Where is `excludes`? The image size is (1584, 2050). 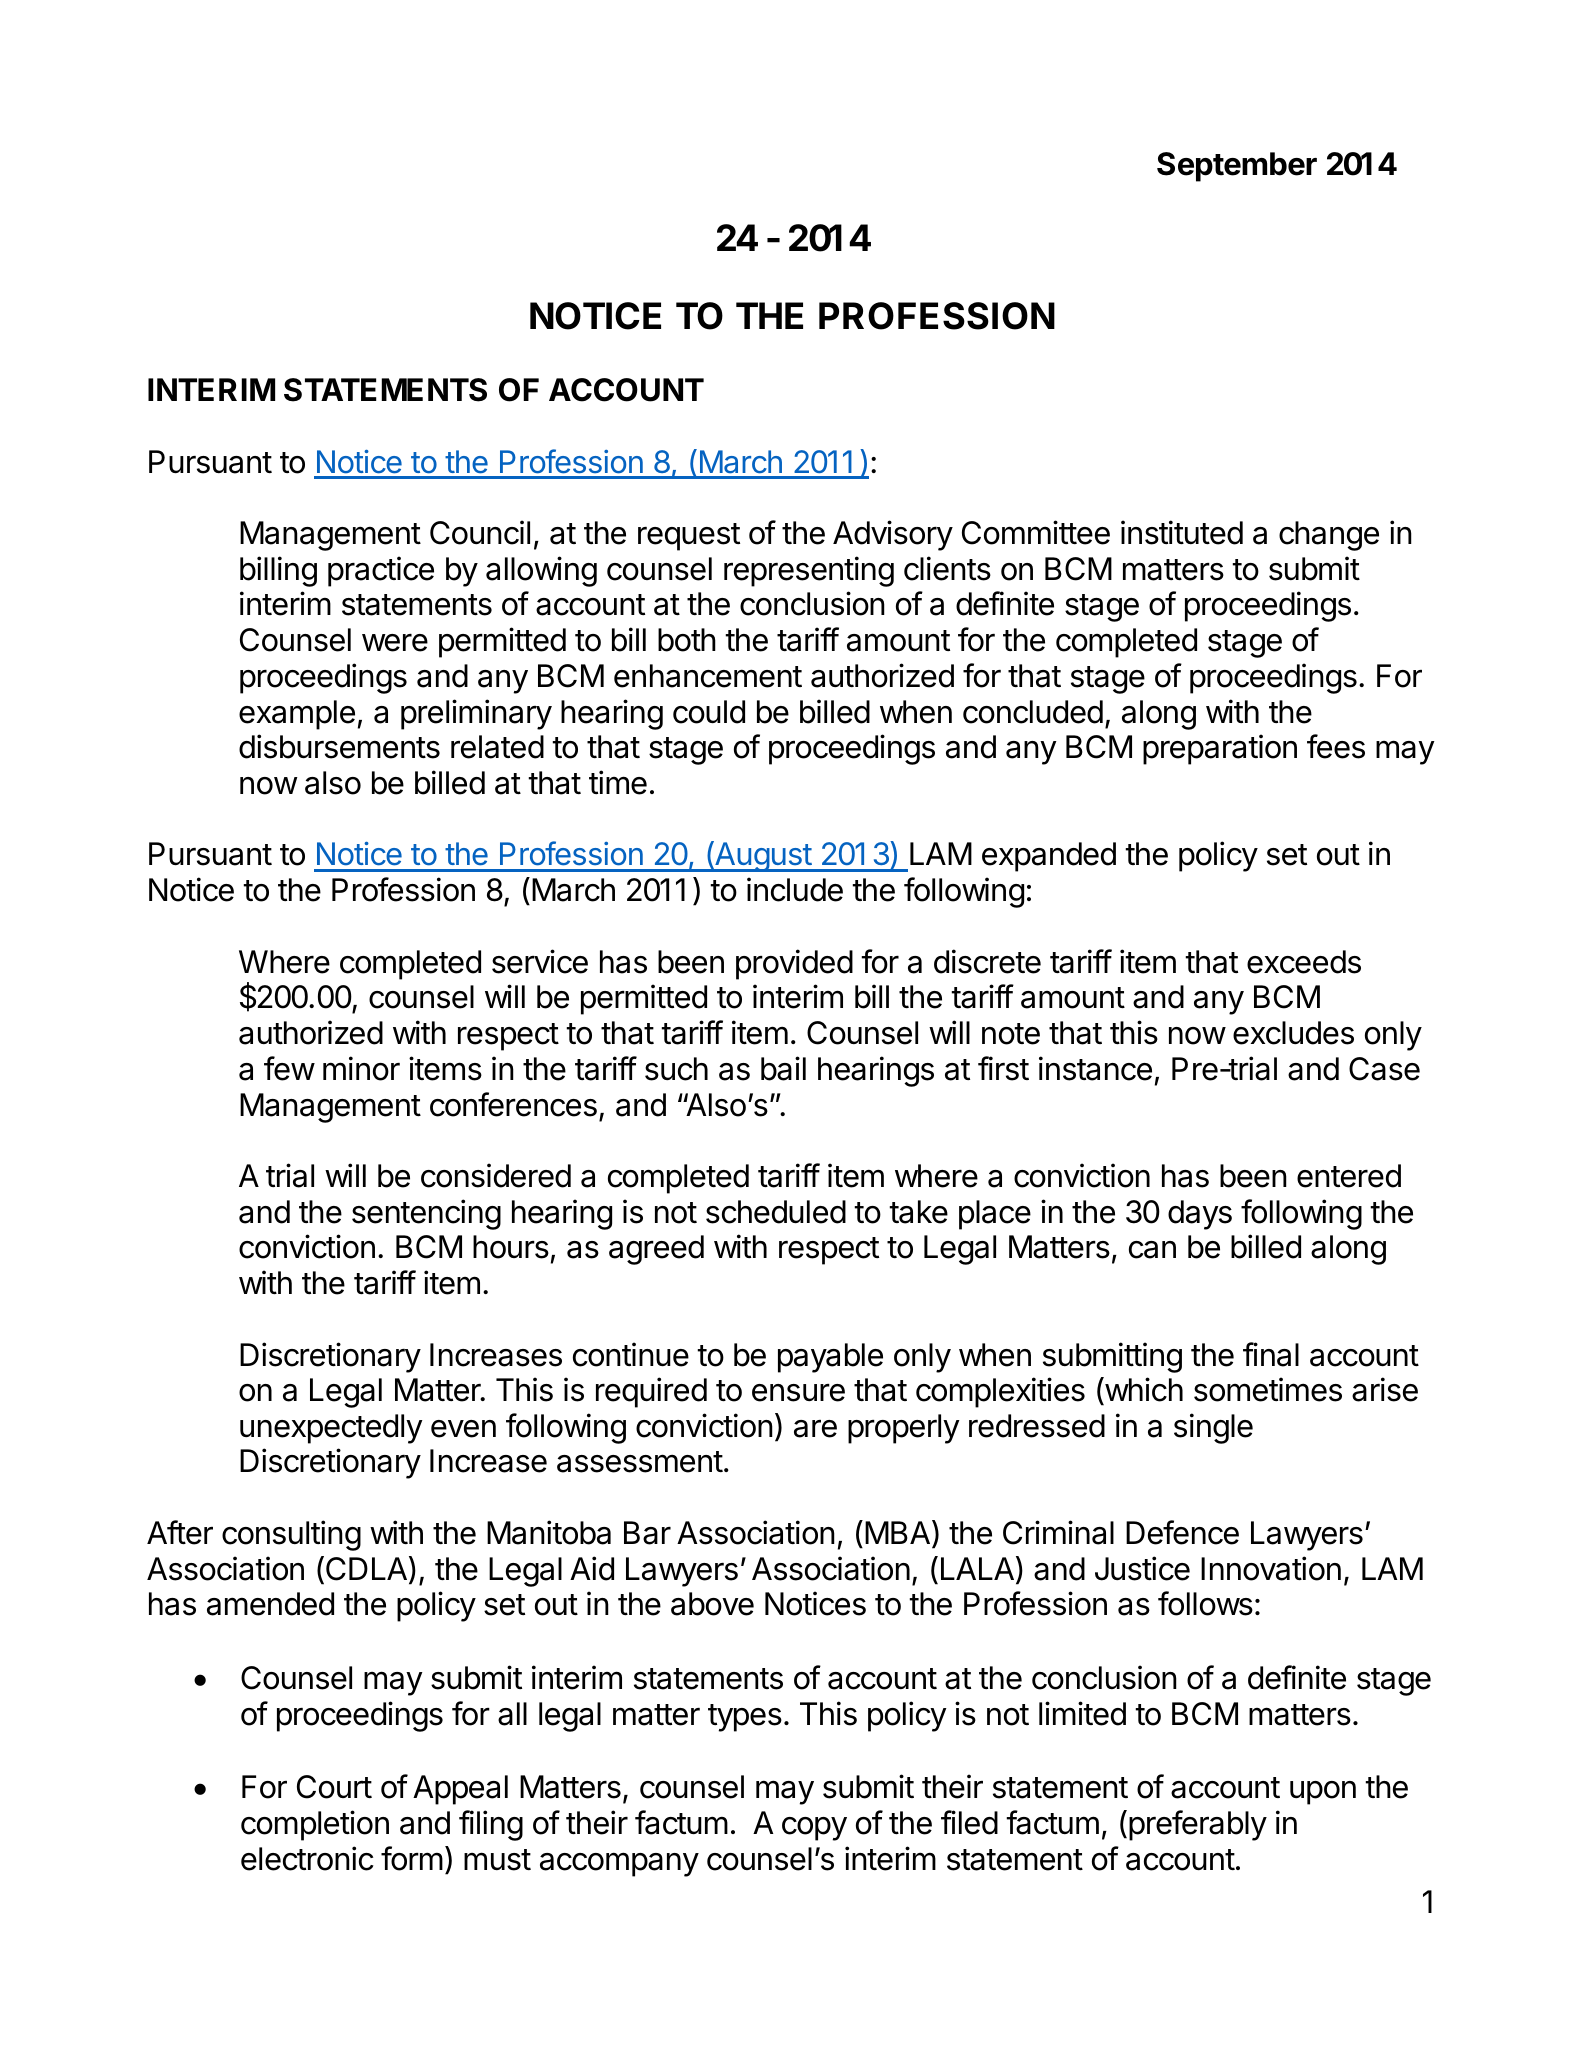
excludes is located at coordinates (1293, 1033).
